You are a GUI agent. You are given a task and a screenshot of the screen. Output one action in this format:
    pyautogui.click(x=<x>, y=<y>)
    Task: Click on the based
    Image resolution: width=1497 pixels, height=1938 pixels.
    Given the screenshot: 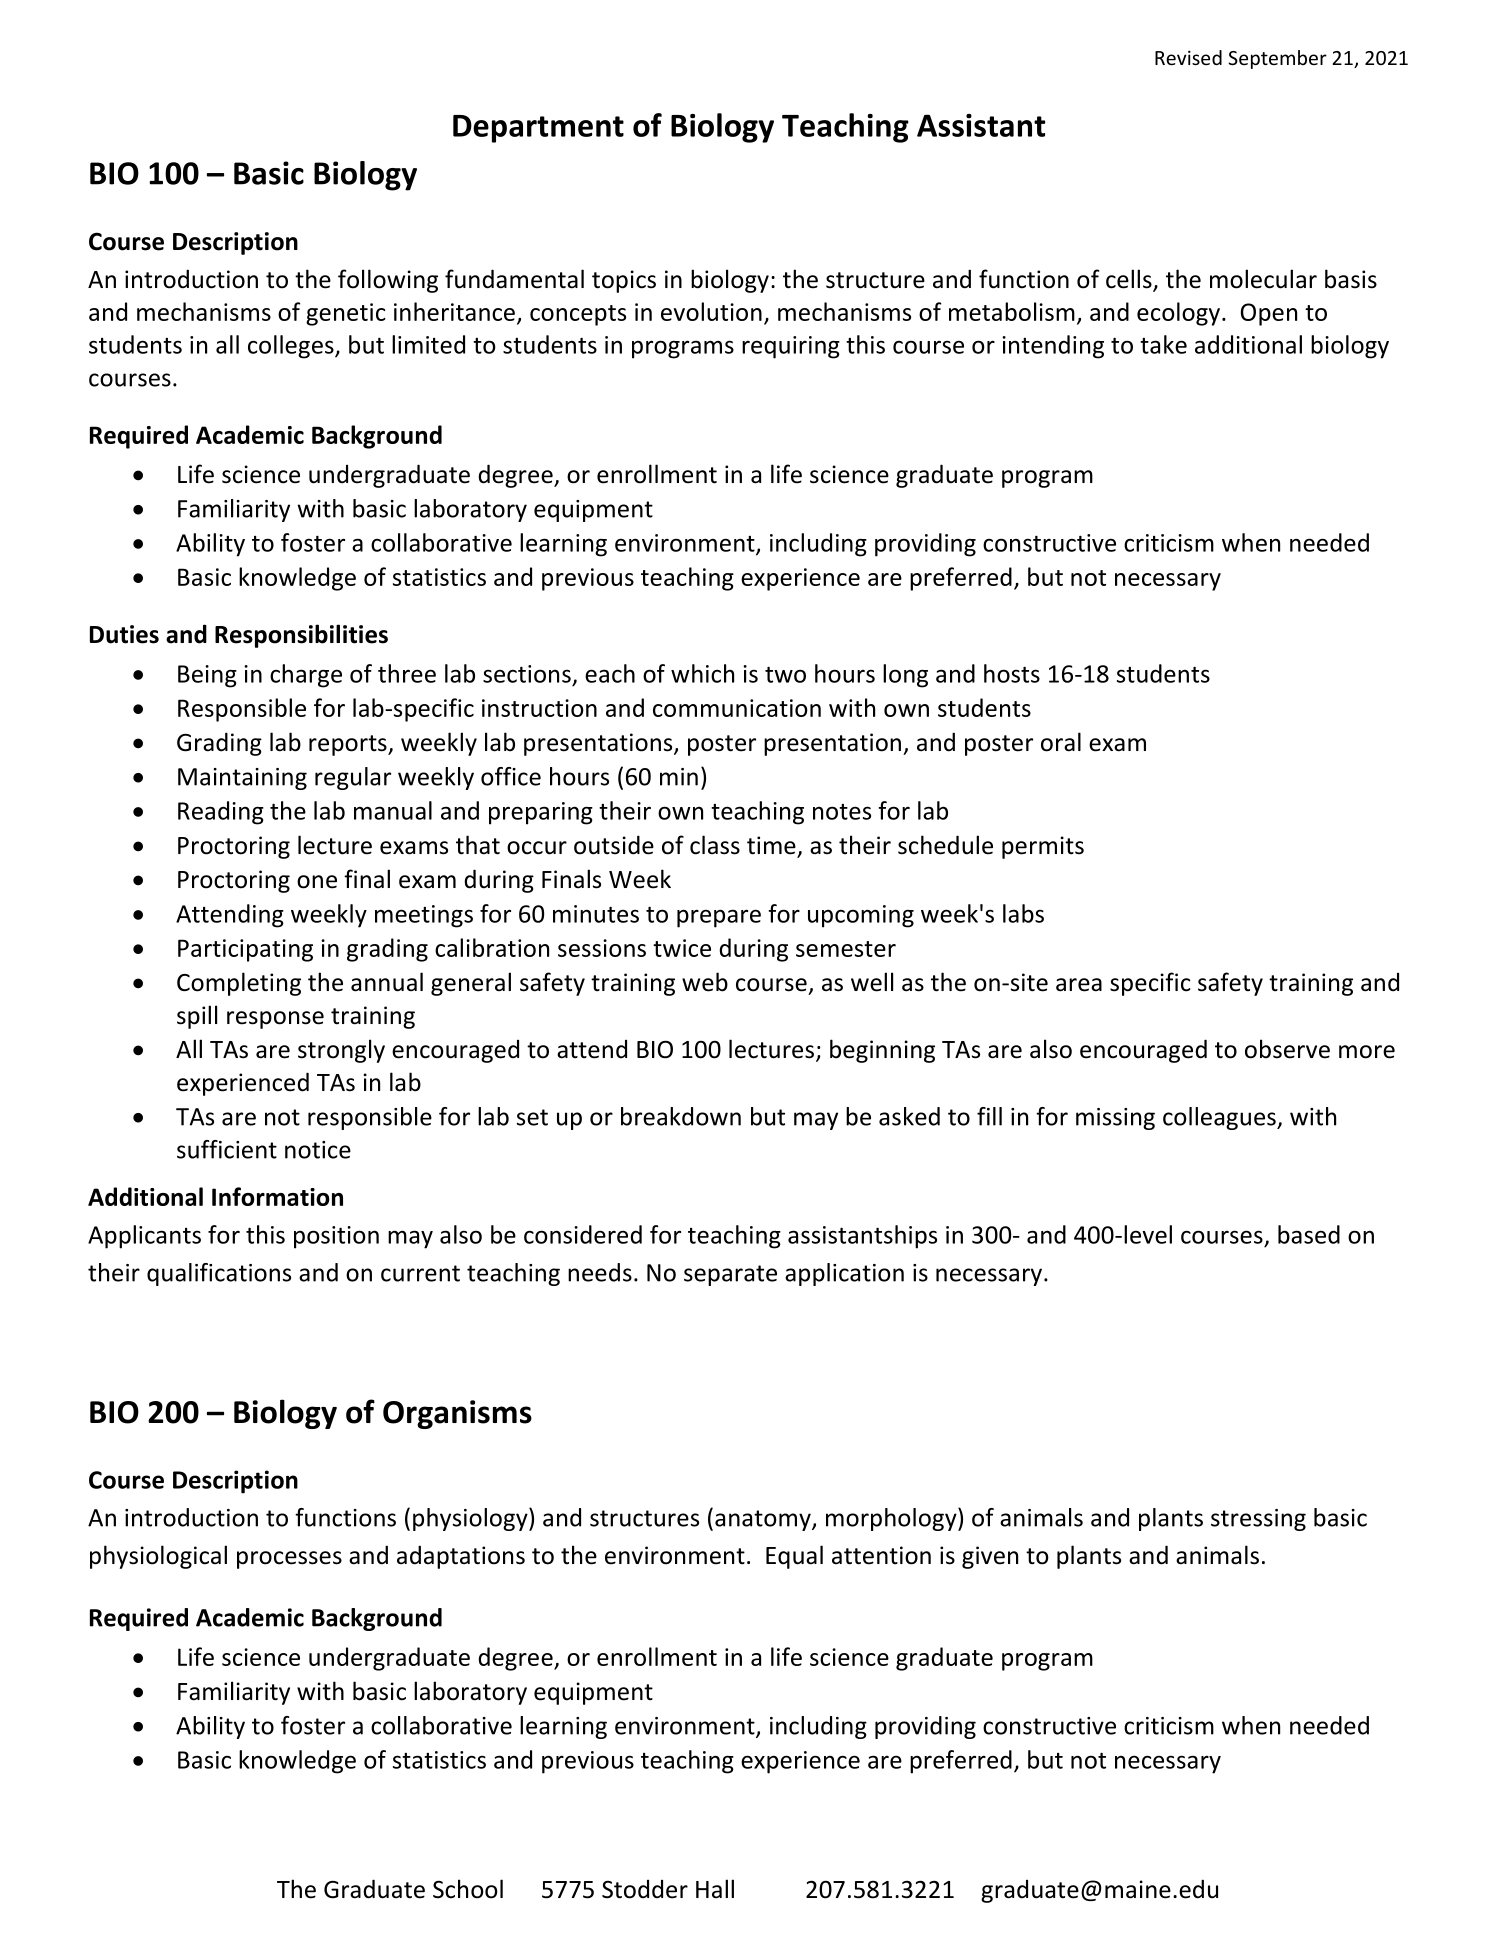 What is the action you would take?
    pyautogui.click(x=1309, y=1234)
